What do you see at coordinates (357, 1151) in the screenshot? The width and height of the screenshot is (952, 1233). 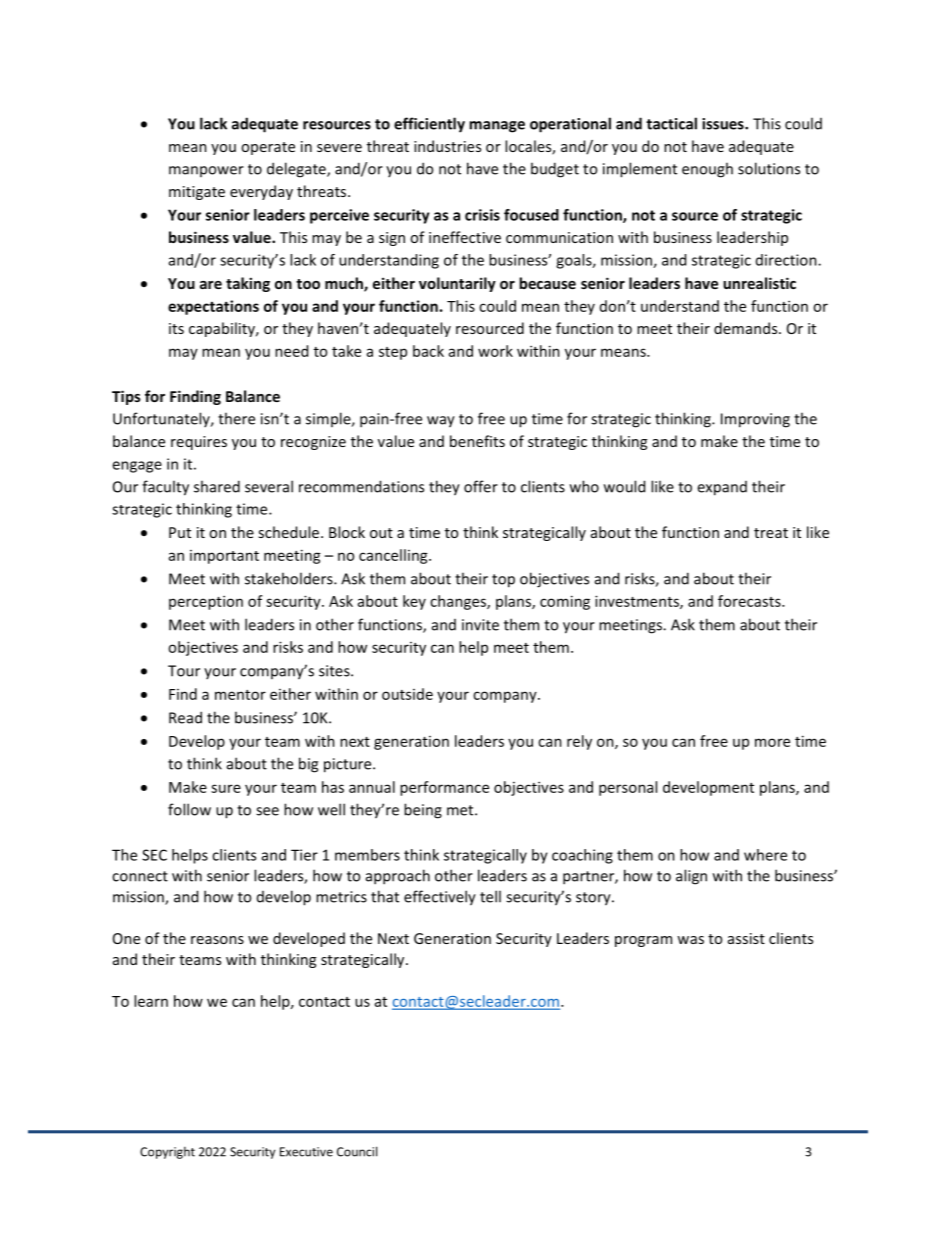 I see `Council` at bounding box center [357, 1151].
